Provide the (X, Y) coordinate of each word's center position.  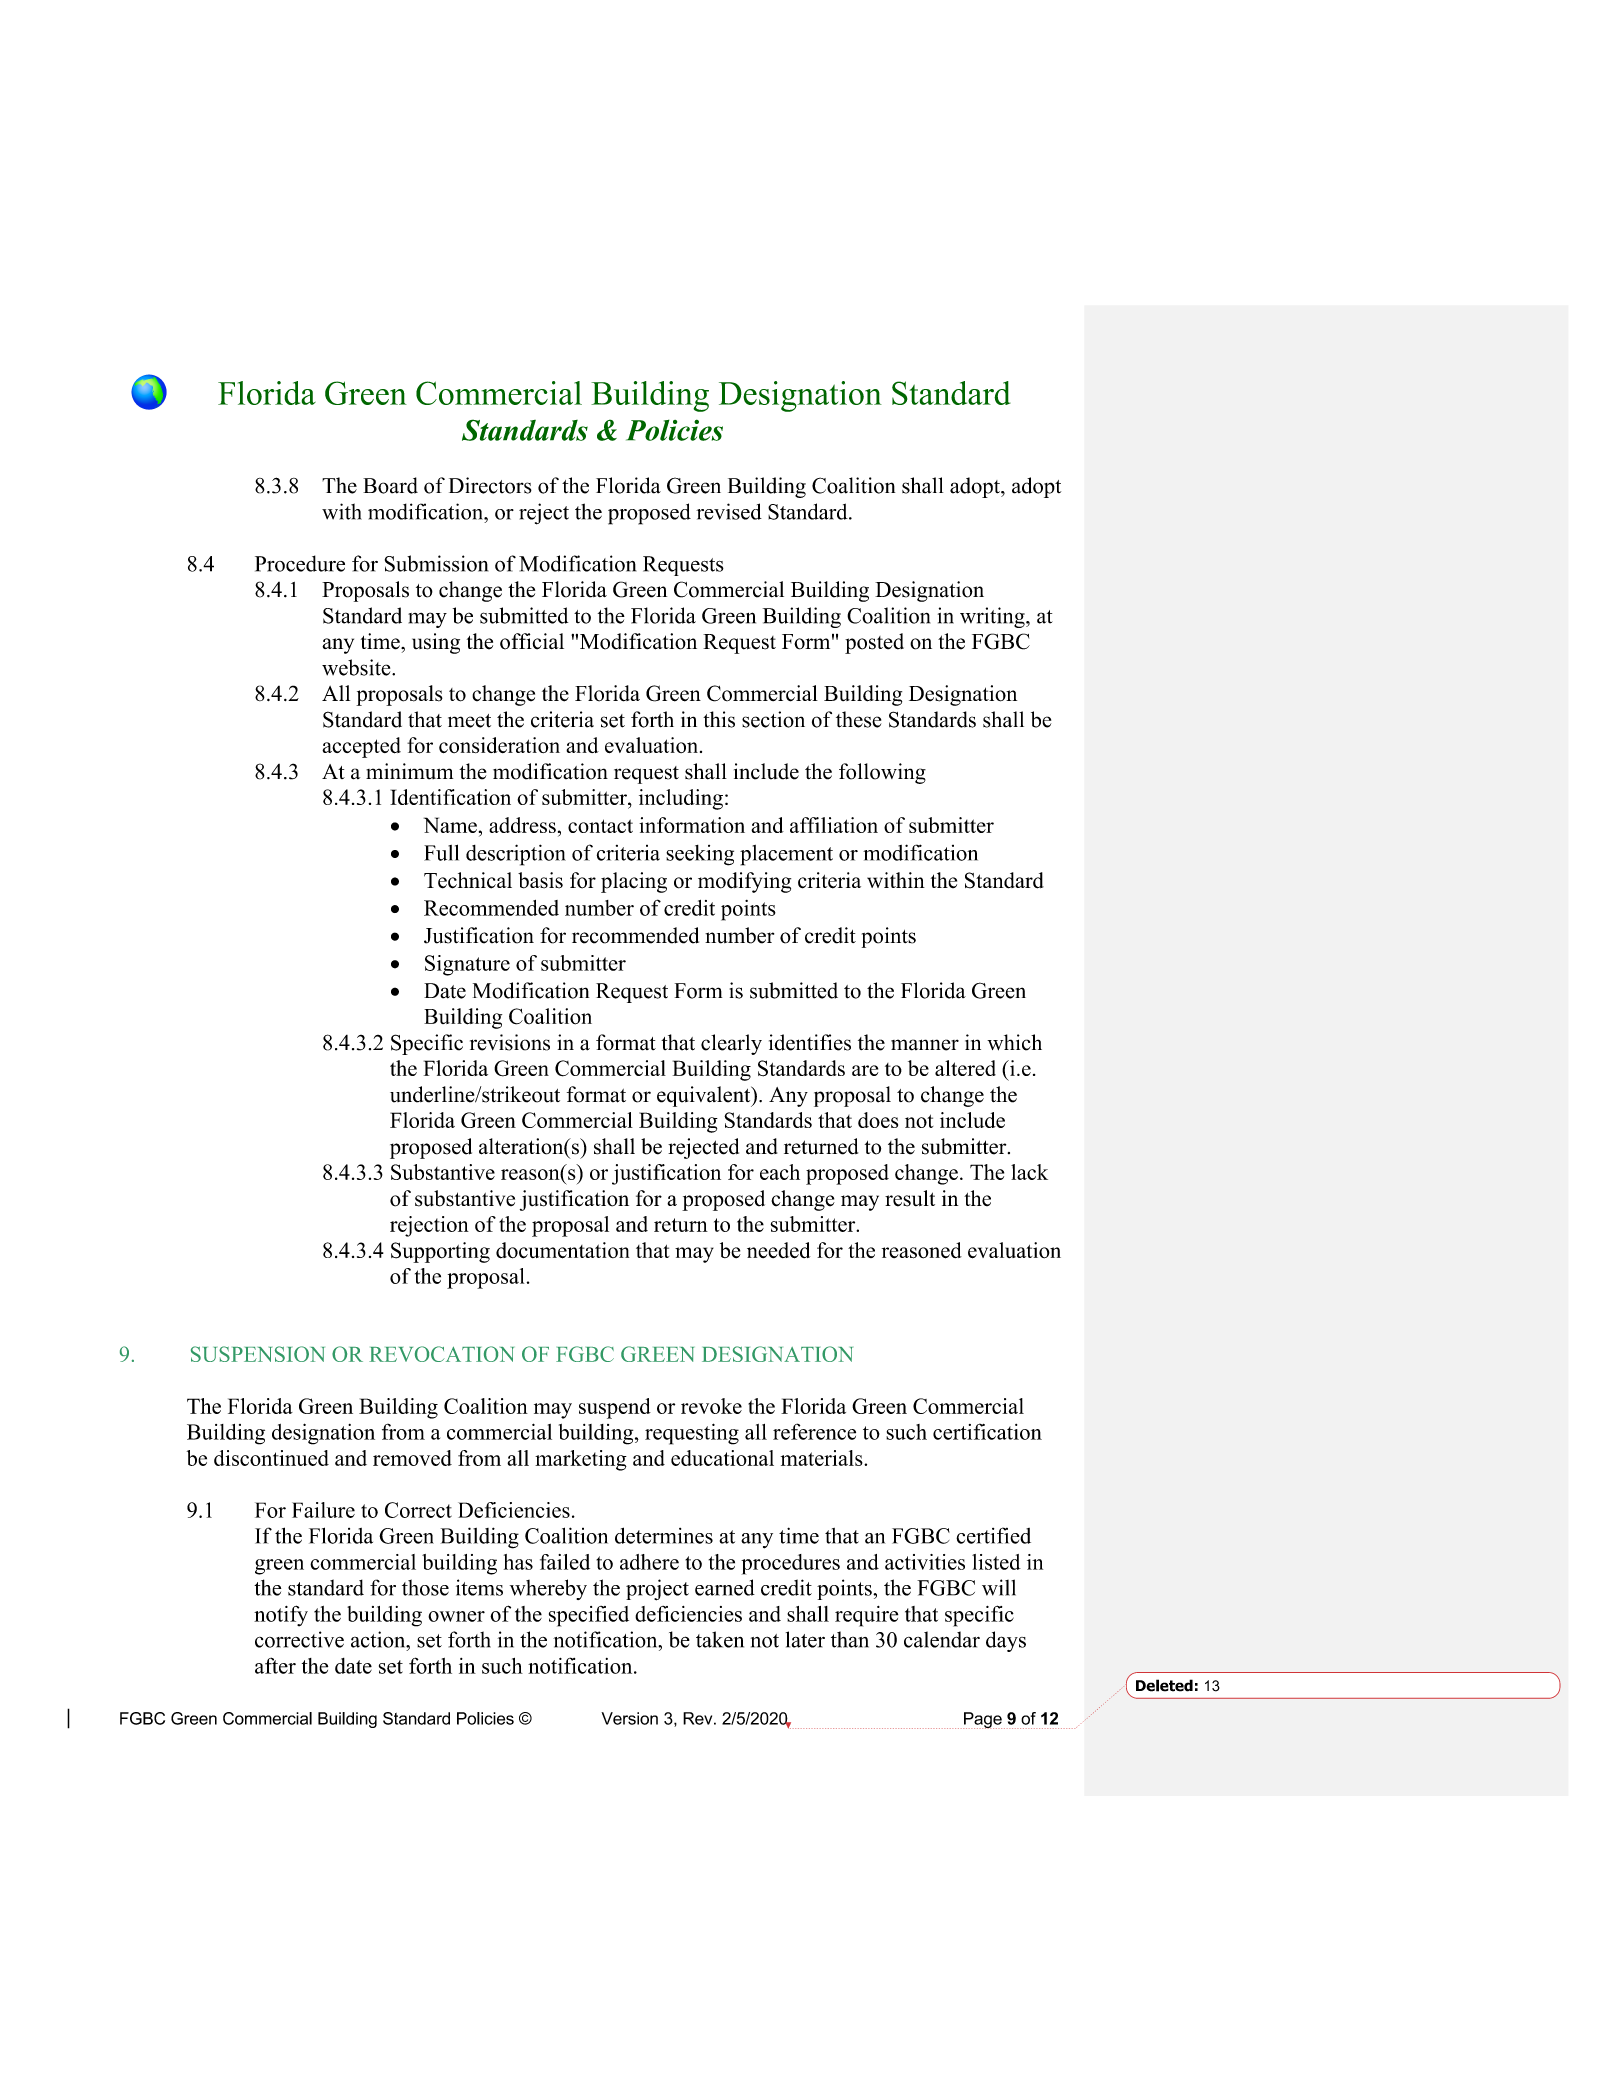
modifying (744, 882)
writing (993, 617)
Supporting (440, 1252)
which (1014, 1042)
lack (1029, 1172)
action (379, 1639)
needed (778, 1250)
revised (729, 511)
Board (390, 485)
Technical (468, 880)
